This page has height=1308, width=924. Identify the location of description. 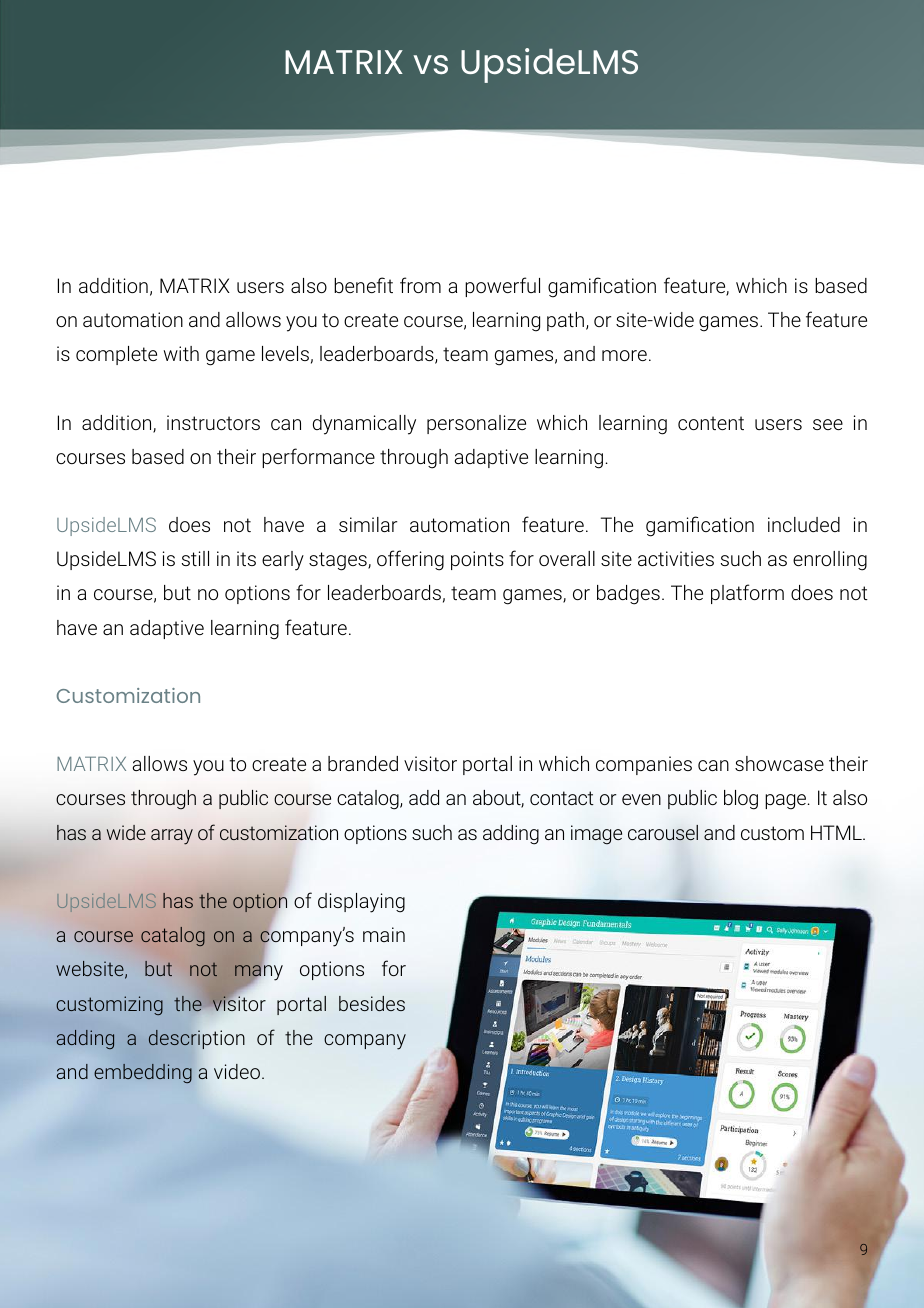
(196, 1039).
